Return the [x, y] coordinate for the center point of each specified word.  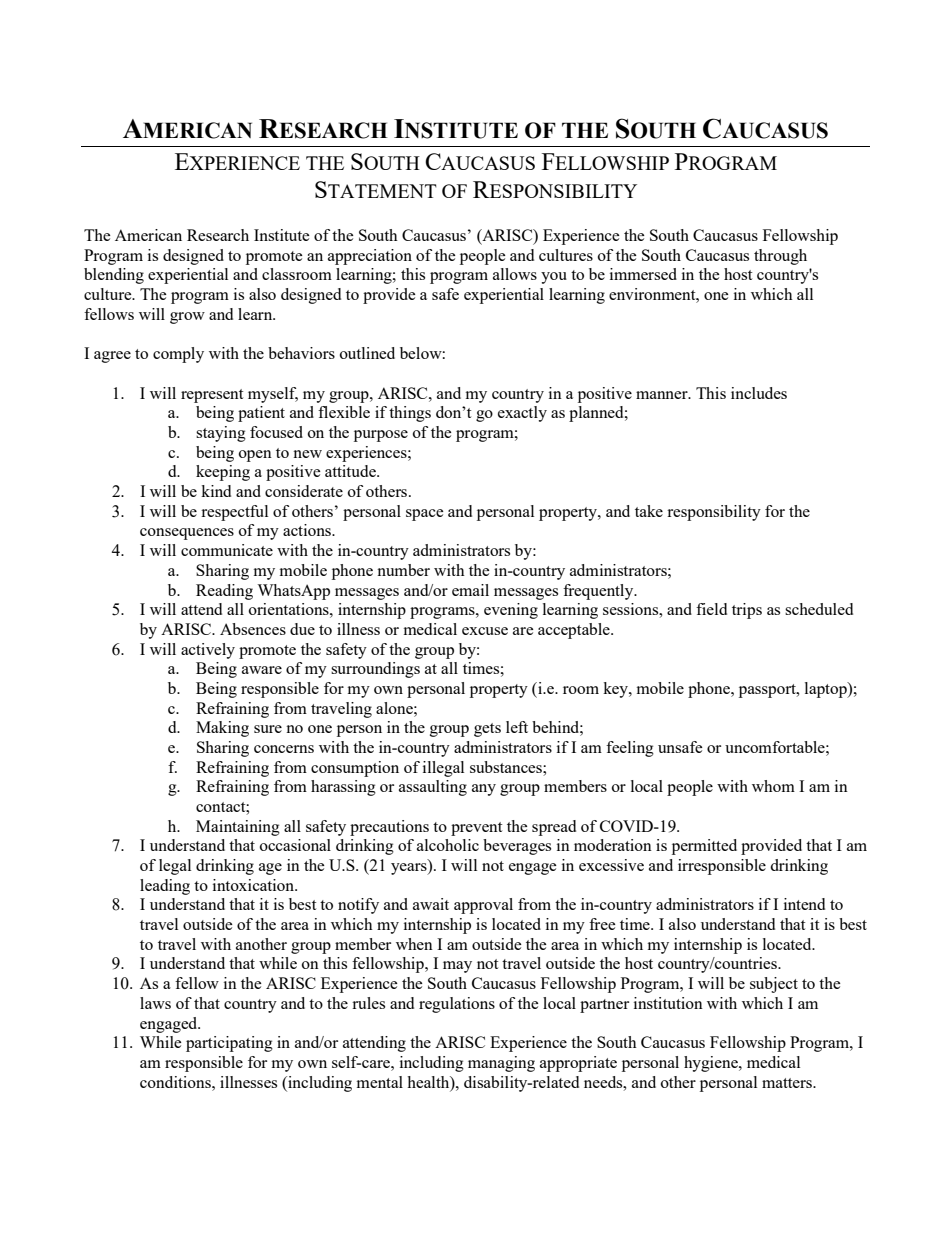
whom [773, 786]
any [484, 790]
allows [515, 274]
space [425, 515]
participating [229, 1044]
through [780, 257]
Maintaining [238, 828]
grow [187, 318]
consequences [187, 534]
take [649, 511]
